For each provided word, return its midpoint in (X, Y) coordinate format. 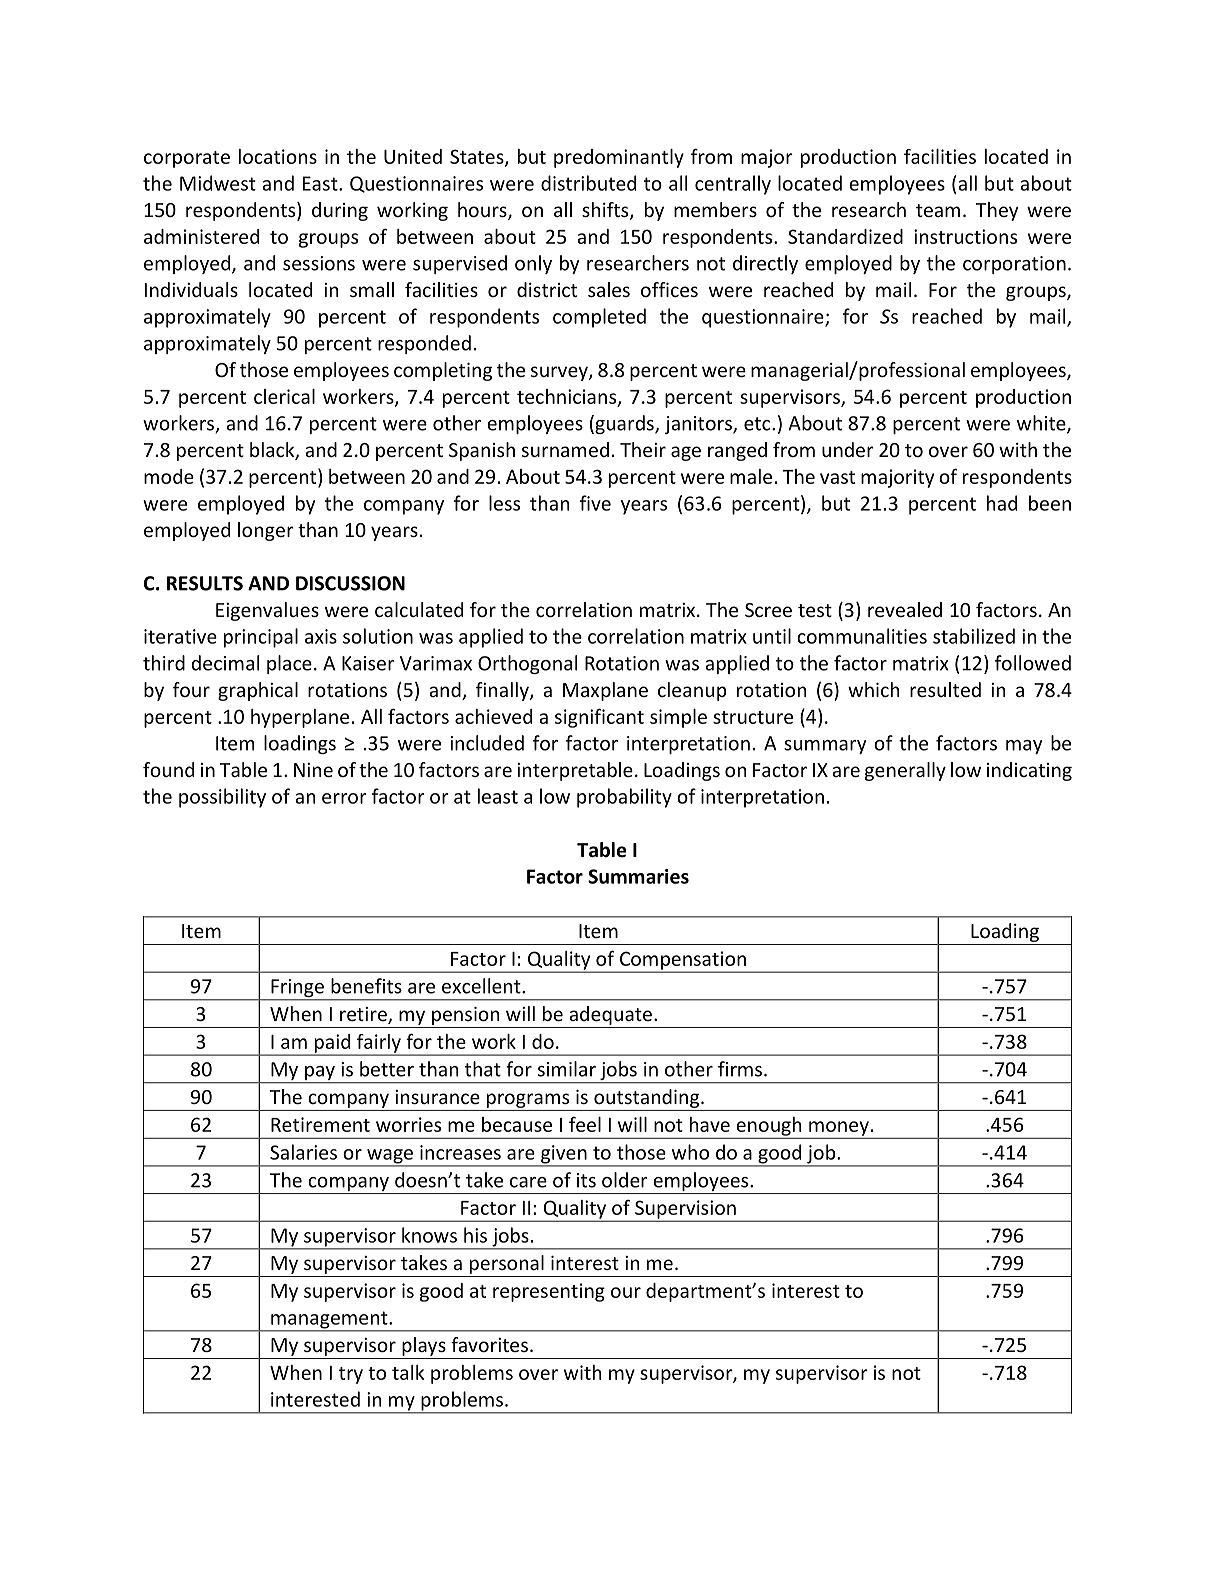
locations (278, 156)
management (329, 1321)
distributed (588, 183)
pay (320, 1074)
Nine (313, 770)
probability (624, 798)
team (938, 210)
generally (905, 771)
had (1002, 503)
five (595, 503)
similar (567, 1069)
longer (266, 531)
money (839, 1129)
